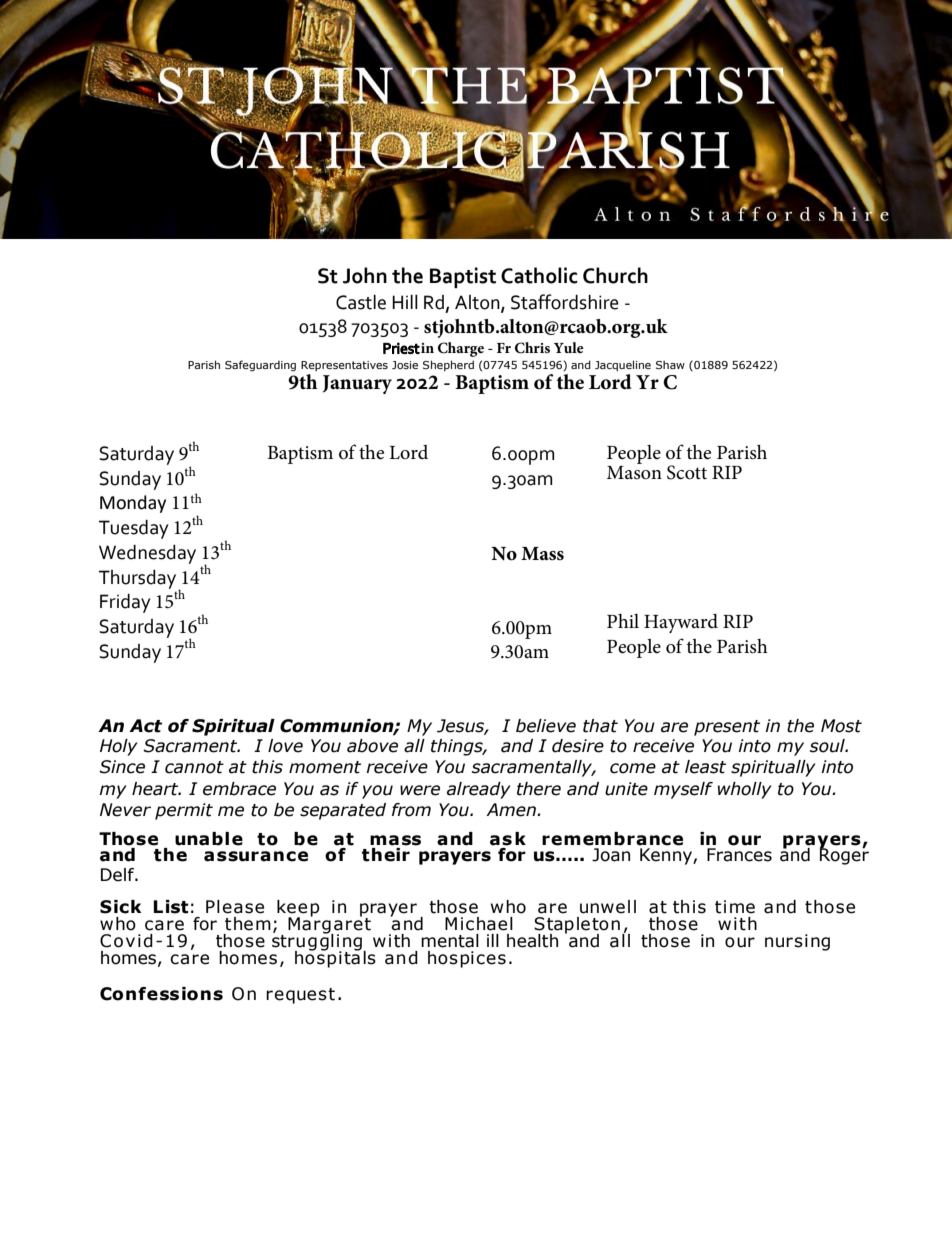 The image size is (952, 1233). Describe the element at coordinates (463, 277) in the page. I see `Baptist` at that location.
